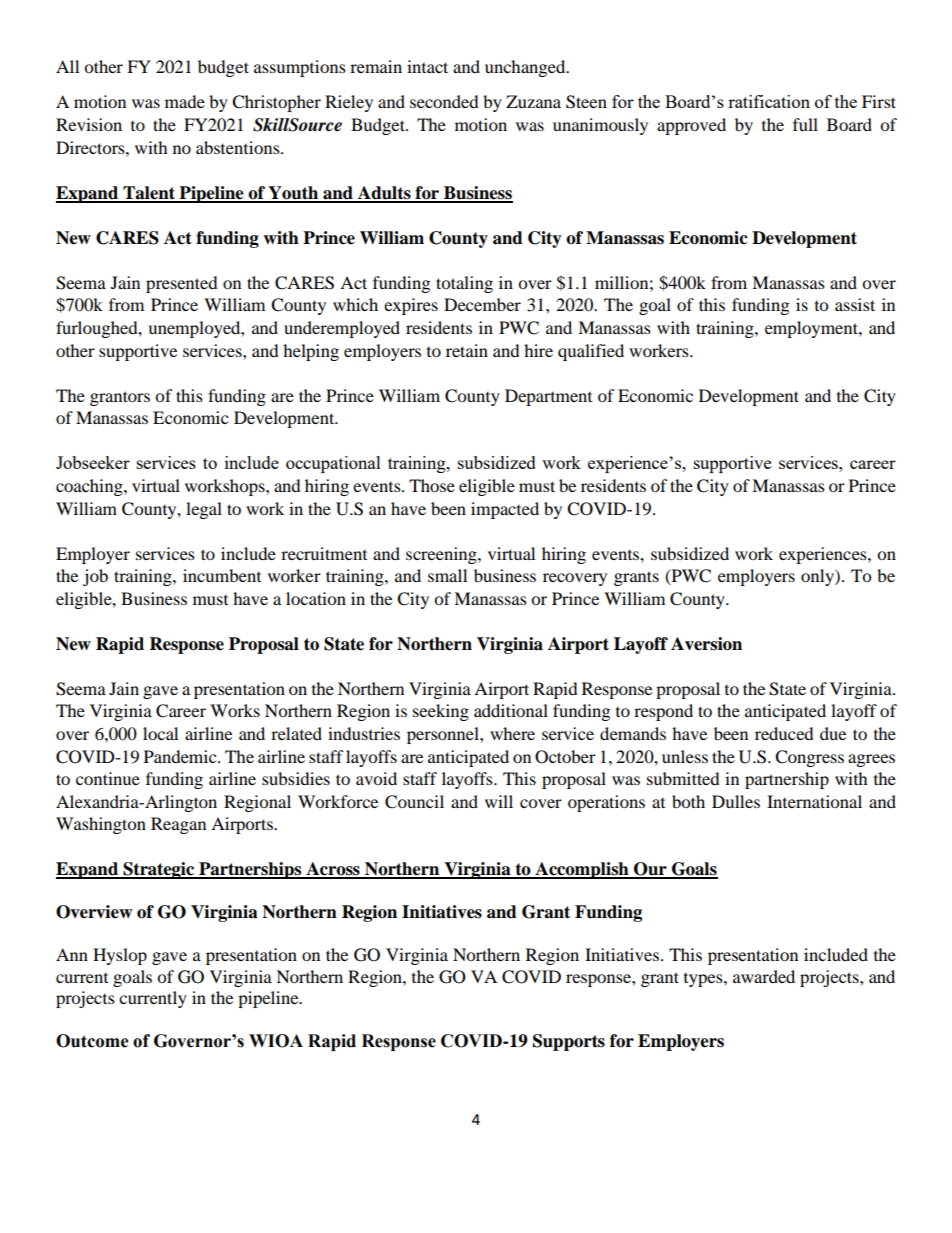  What do you see at coordinates (442, 555) in the image?
I see `screening` at bounding box center [442, 555].
